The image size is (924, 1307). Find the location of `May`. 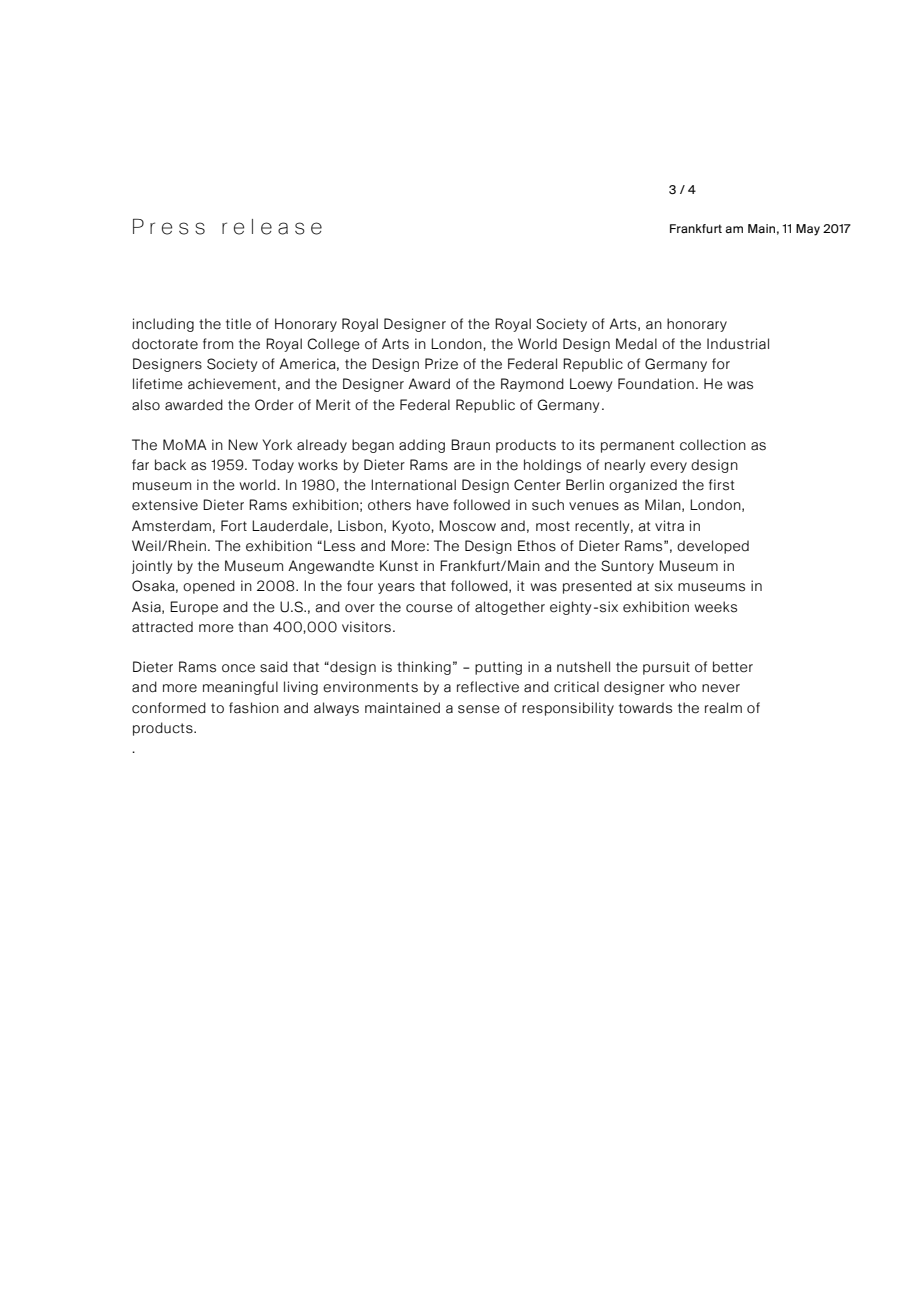

May is located at coordinates (808, 230).
